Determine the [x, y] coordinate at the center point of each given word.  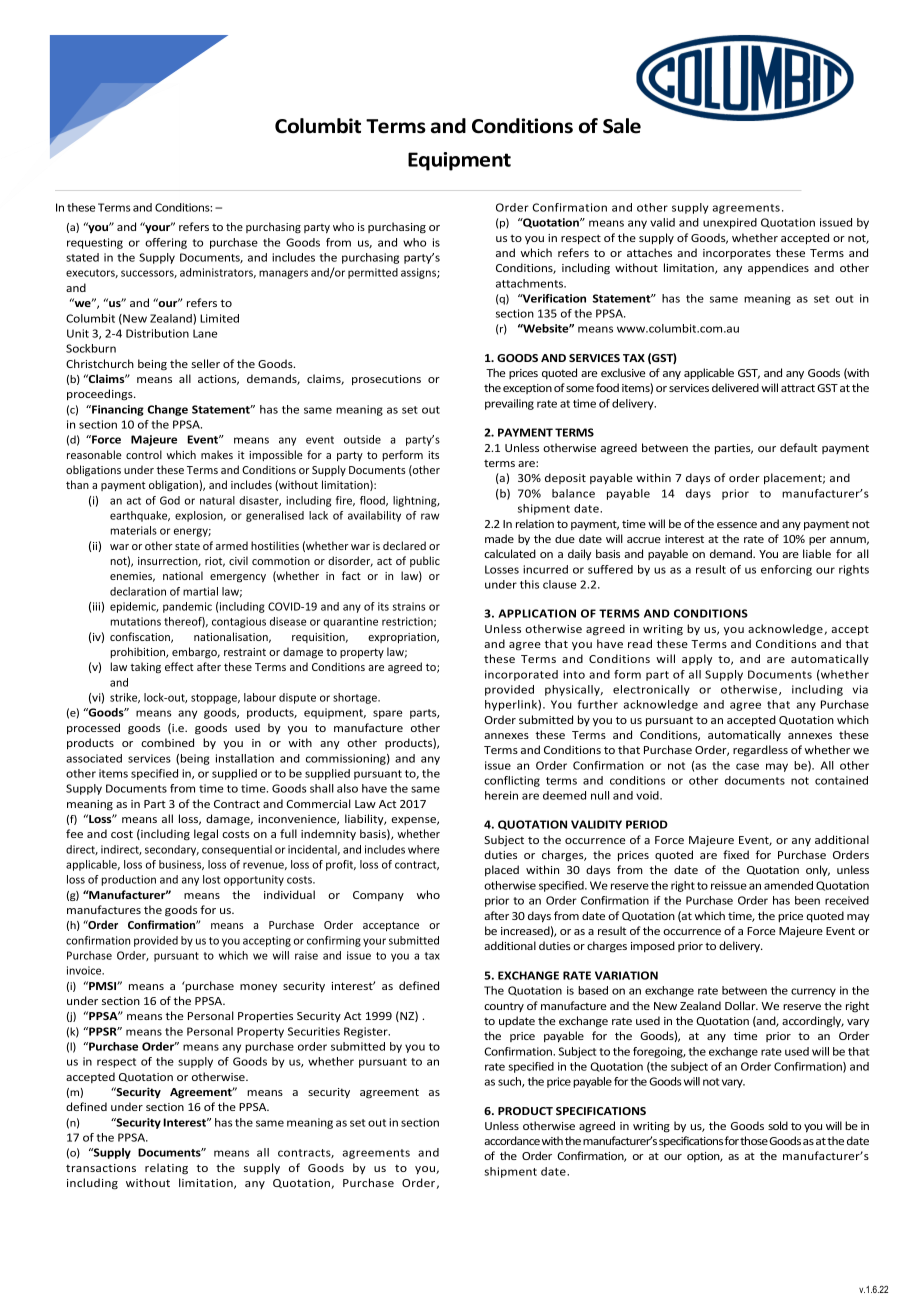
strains [409, 606]
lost [211, 879]
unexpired [730, 223]
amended [788, 885]
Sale [622, 126]
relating [166, 1169]
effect [179, 666]
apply [697, 659]
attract [798, 388]
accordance [512, 1140]
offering [166, 243]
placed [502, 870]
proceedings [101, 395]
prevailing [509, 404]
